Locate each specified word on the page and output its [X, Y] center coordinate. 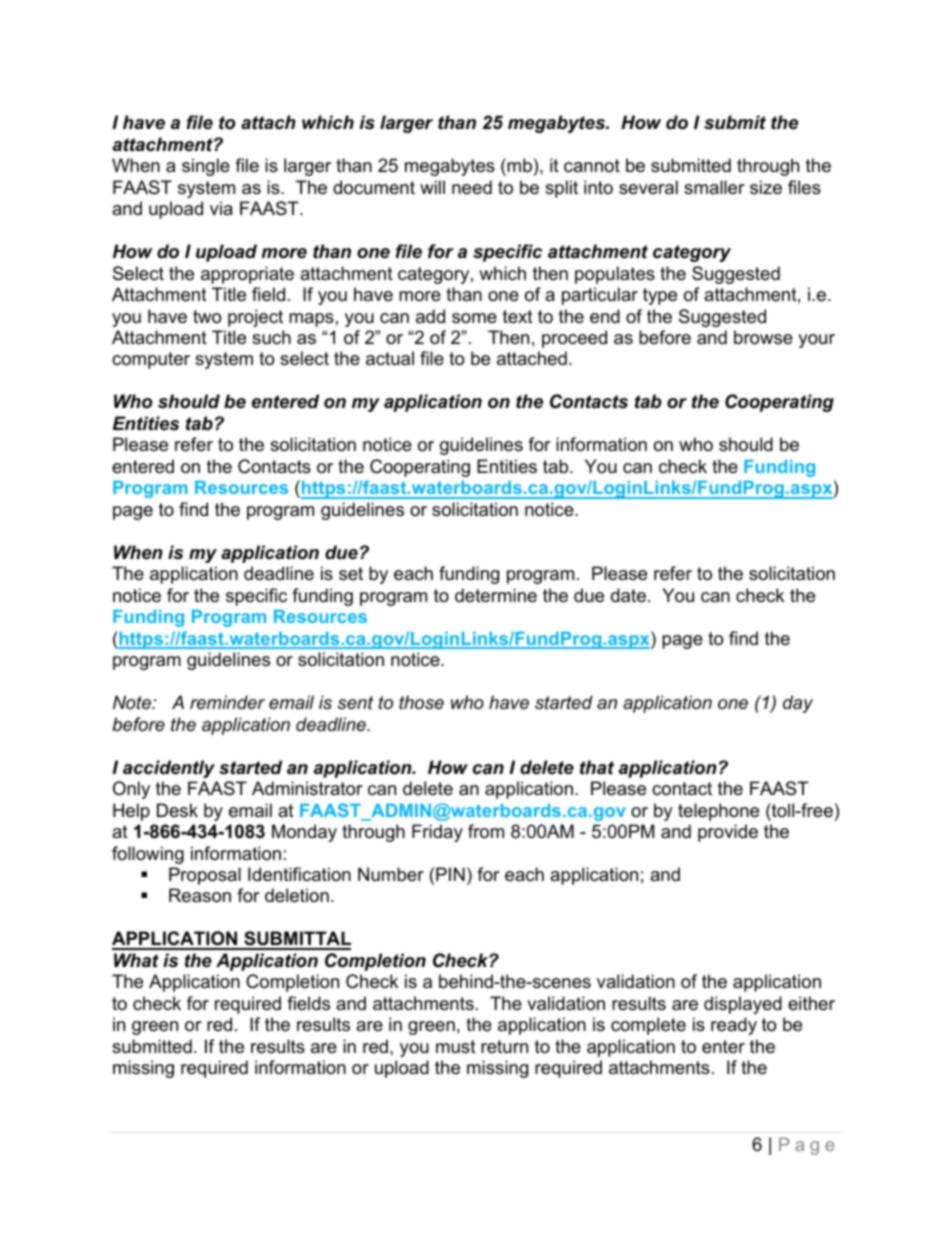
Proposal [205, 876]
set [351, 573]
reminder [227, 702]
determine [496, 595]
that [597, 767]
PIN [450, 874]
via [221, 208]
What [136, 960]
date [628, 595]
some [474, 318]
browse [763, 337]
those [421, 702]
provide [728, 833]
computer [151, 360]
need [472, 187]
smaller [714, 187]
